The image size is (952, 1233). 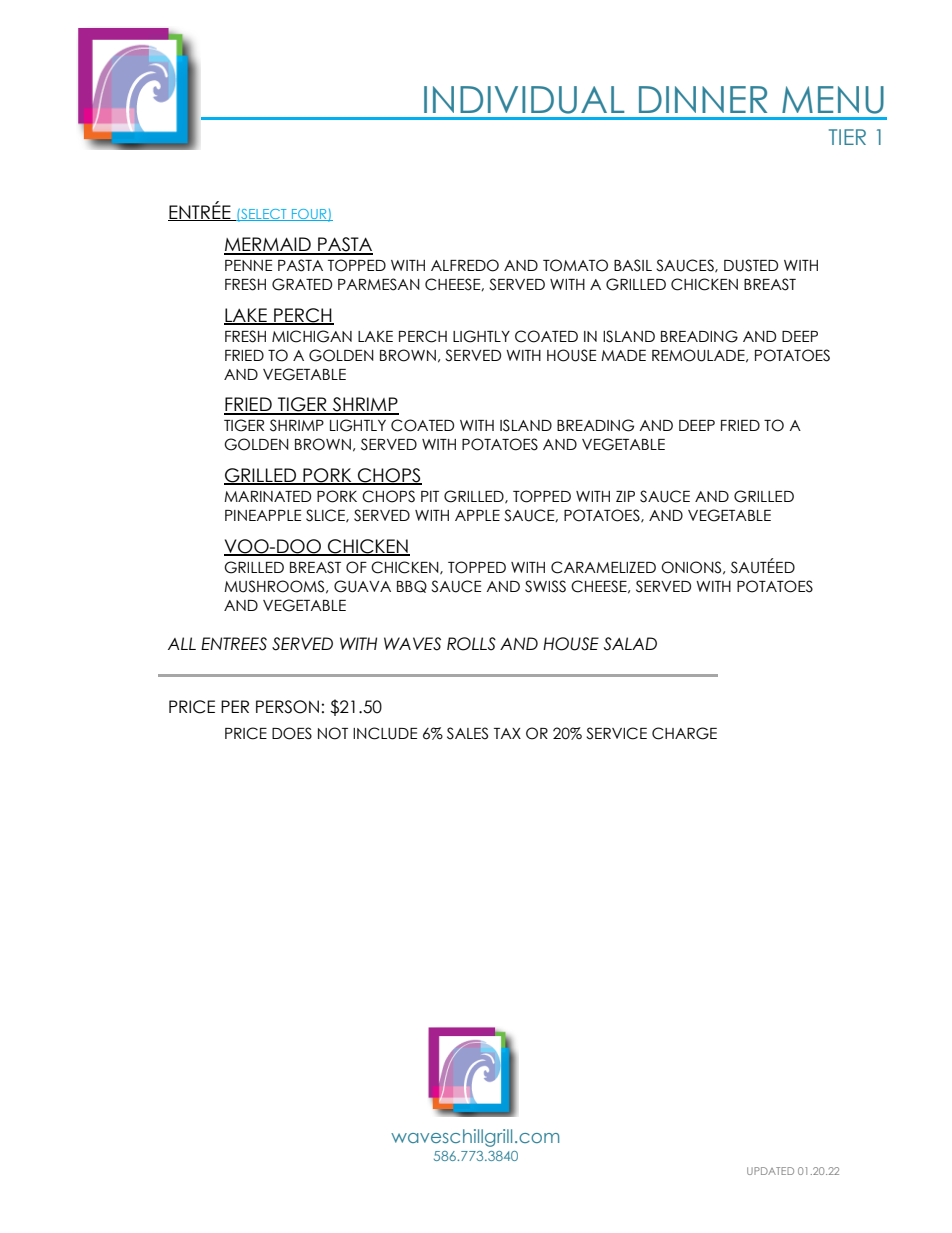 What do you see at coordinates (430, 496) in the page?
I see `PIT` at bounding box center [430, 496].
